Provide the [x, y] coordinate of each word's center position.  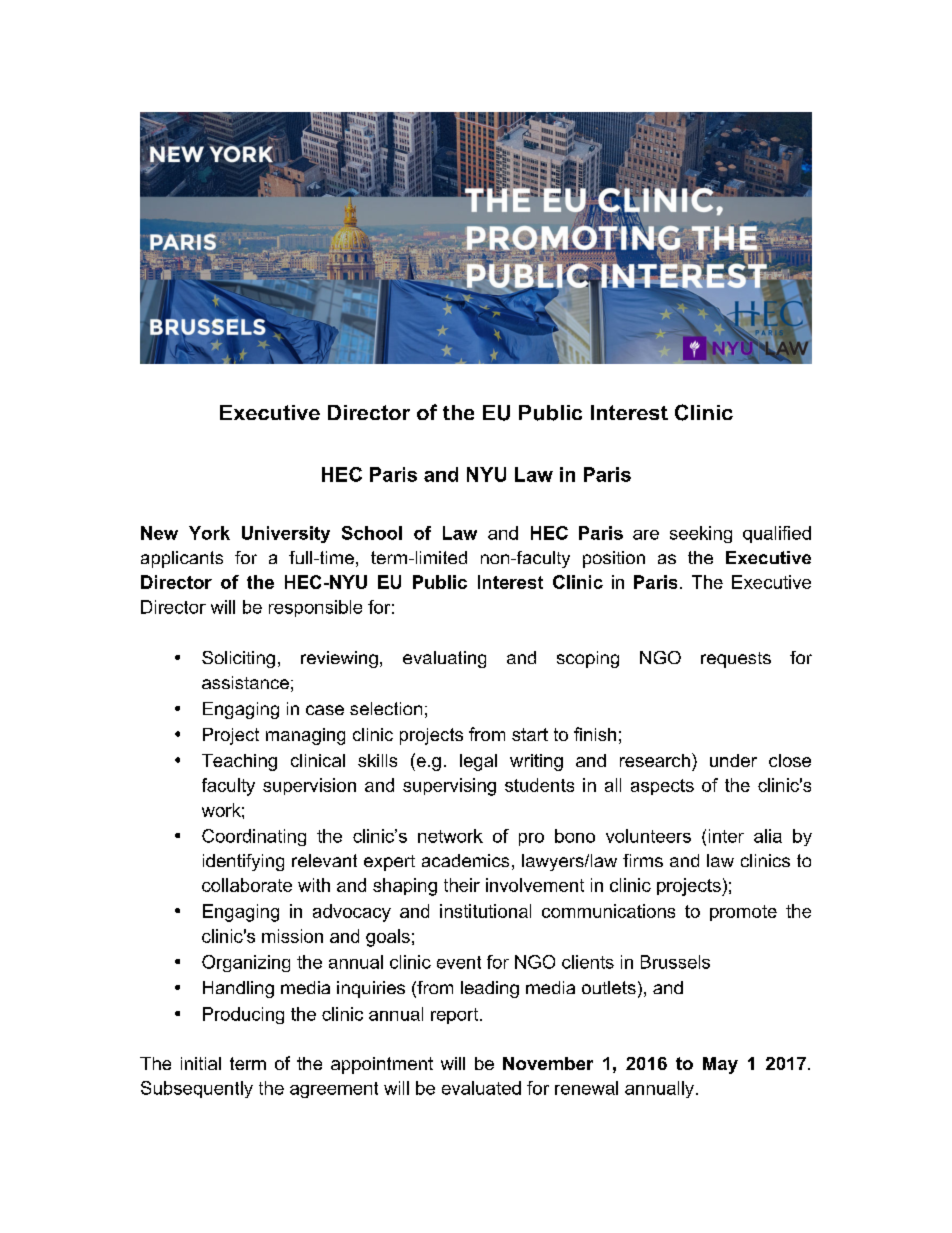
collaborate [247, 885]
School [372, 533]
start [530, 734]
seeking [701, 534]
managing [305, 736]
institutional [485, 911]
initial [201, 1063]
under [733, 760]
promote [743, 913]
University [286, 534]
